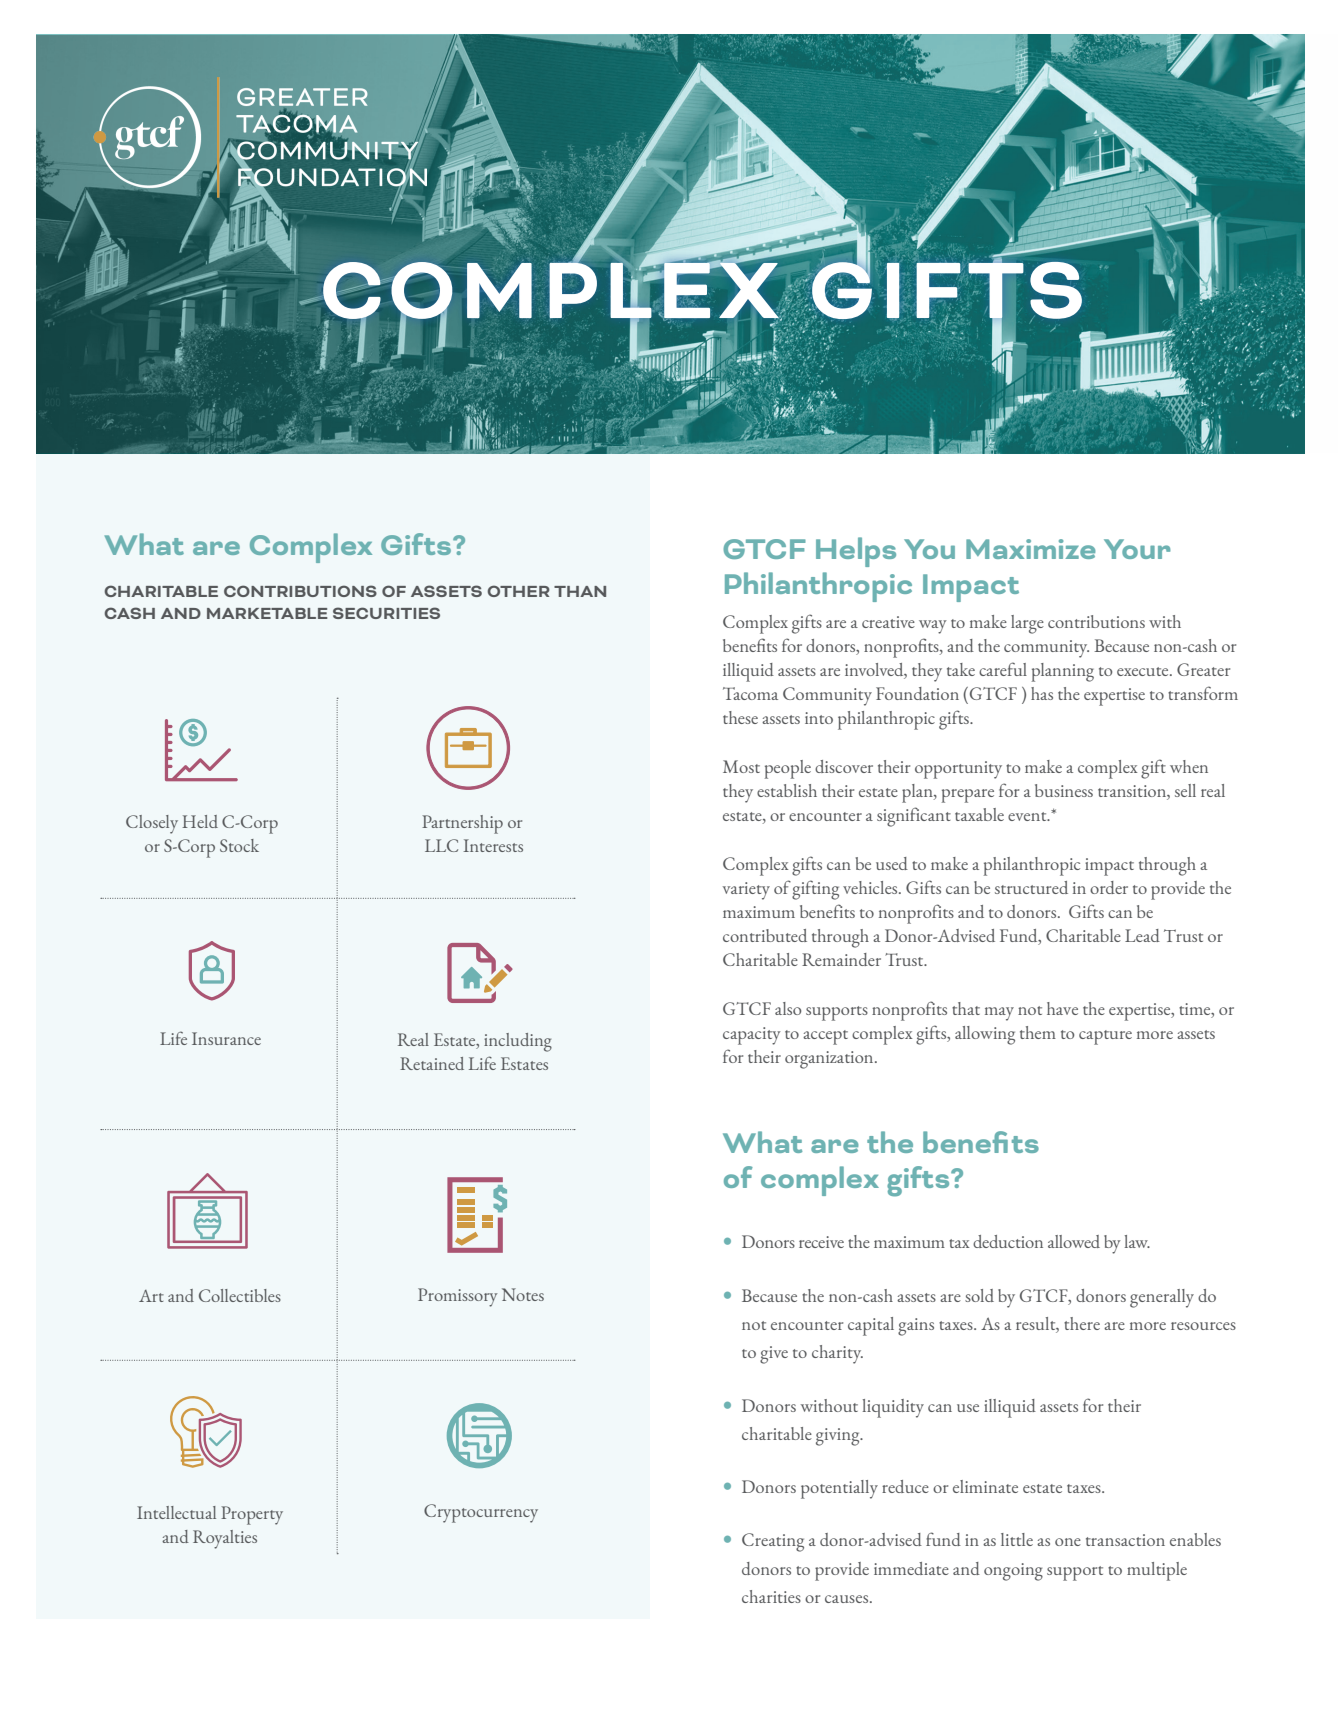 This image has height=1732, width=1338. I want to click on Stock, so click(239, 845).
